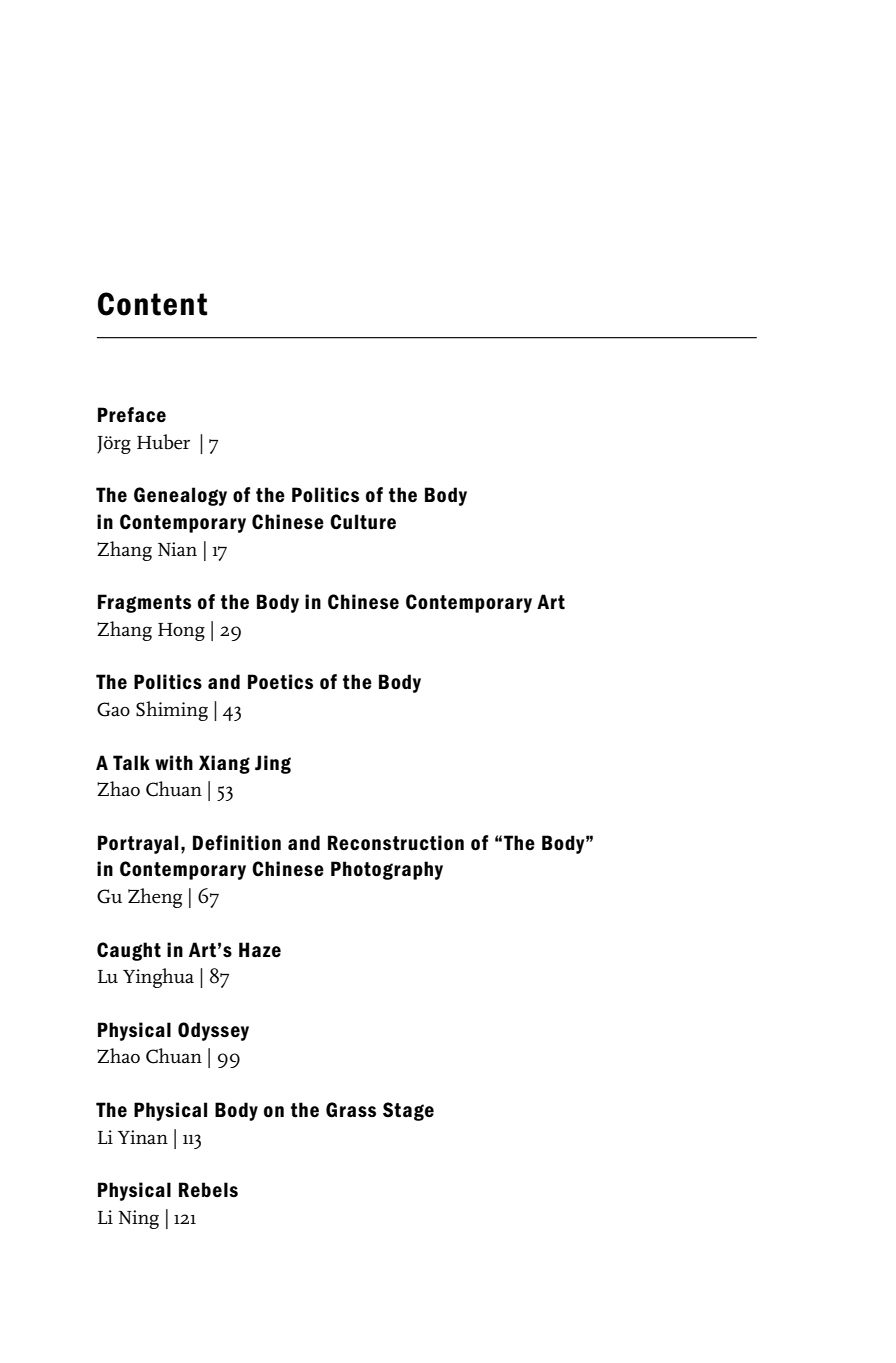 The width and height of the screenshot is (896, 1363). Describe the element at coordinates (363, 522) in the screenshot. I see `Culture` at that location.
